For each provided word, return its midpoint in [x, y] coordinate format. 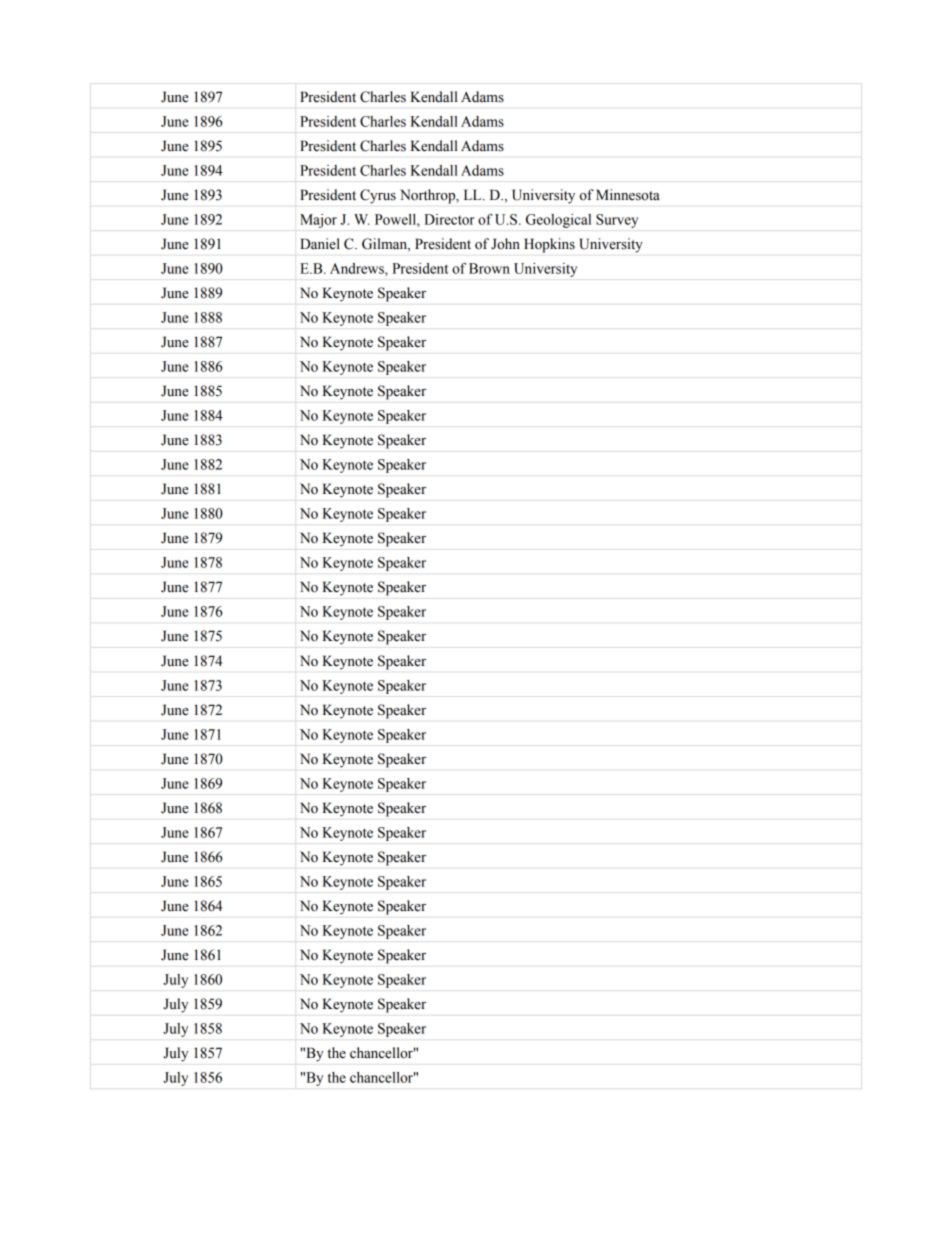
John [505, 244]
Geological [558, 221]
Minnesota [628, 195]
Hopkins [549, 245]
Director [449, 219]
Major [318, 221]
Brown [489, 268]
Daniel [320, 244]
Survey [617, 221]
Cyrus [378, 196]
